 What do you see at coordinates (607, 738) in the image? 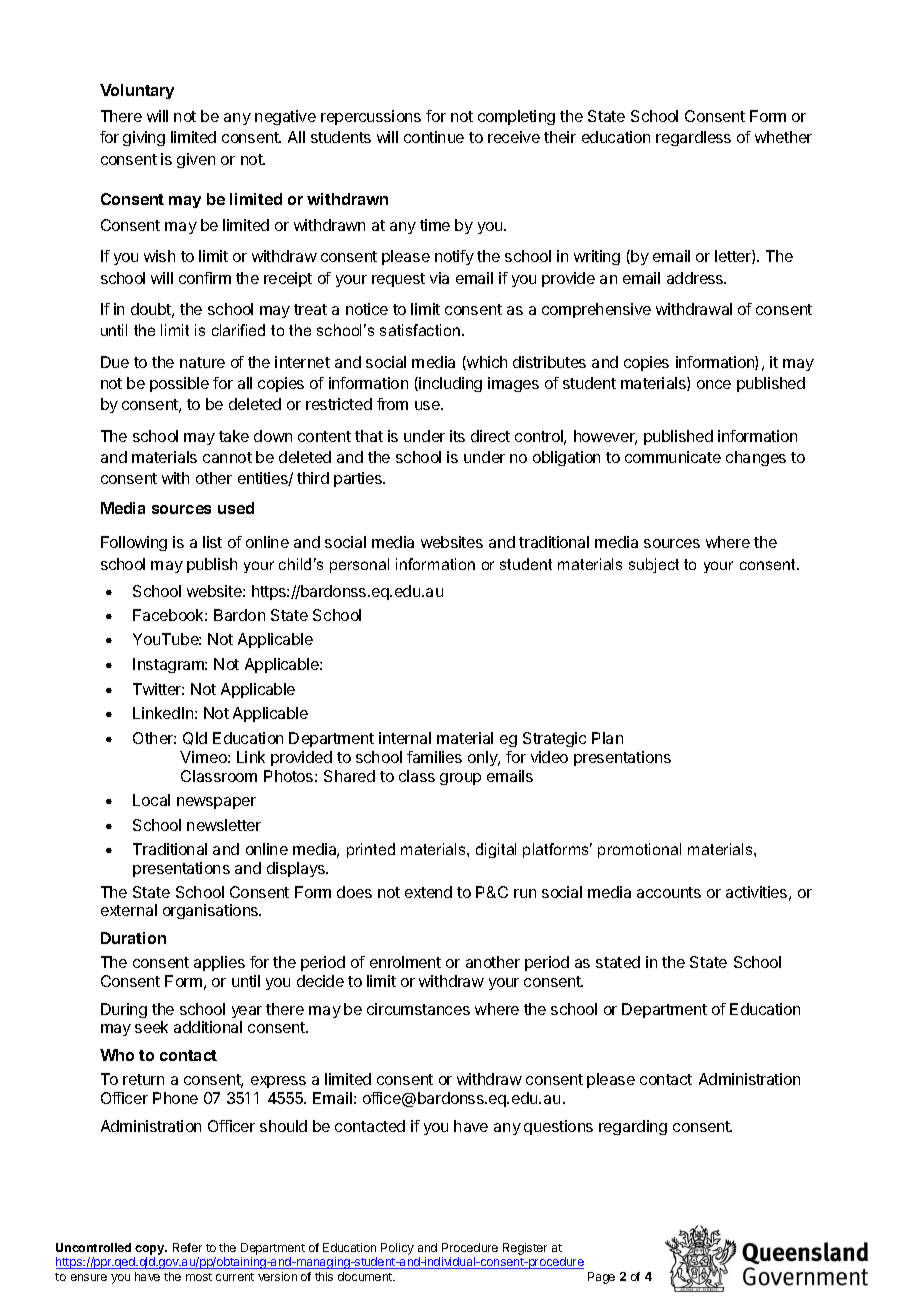
I see `Plan` at bounding box center [607, 738].
